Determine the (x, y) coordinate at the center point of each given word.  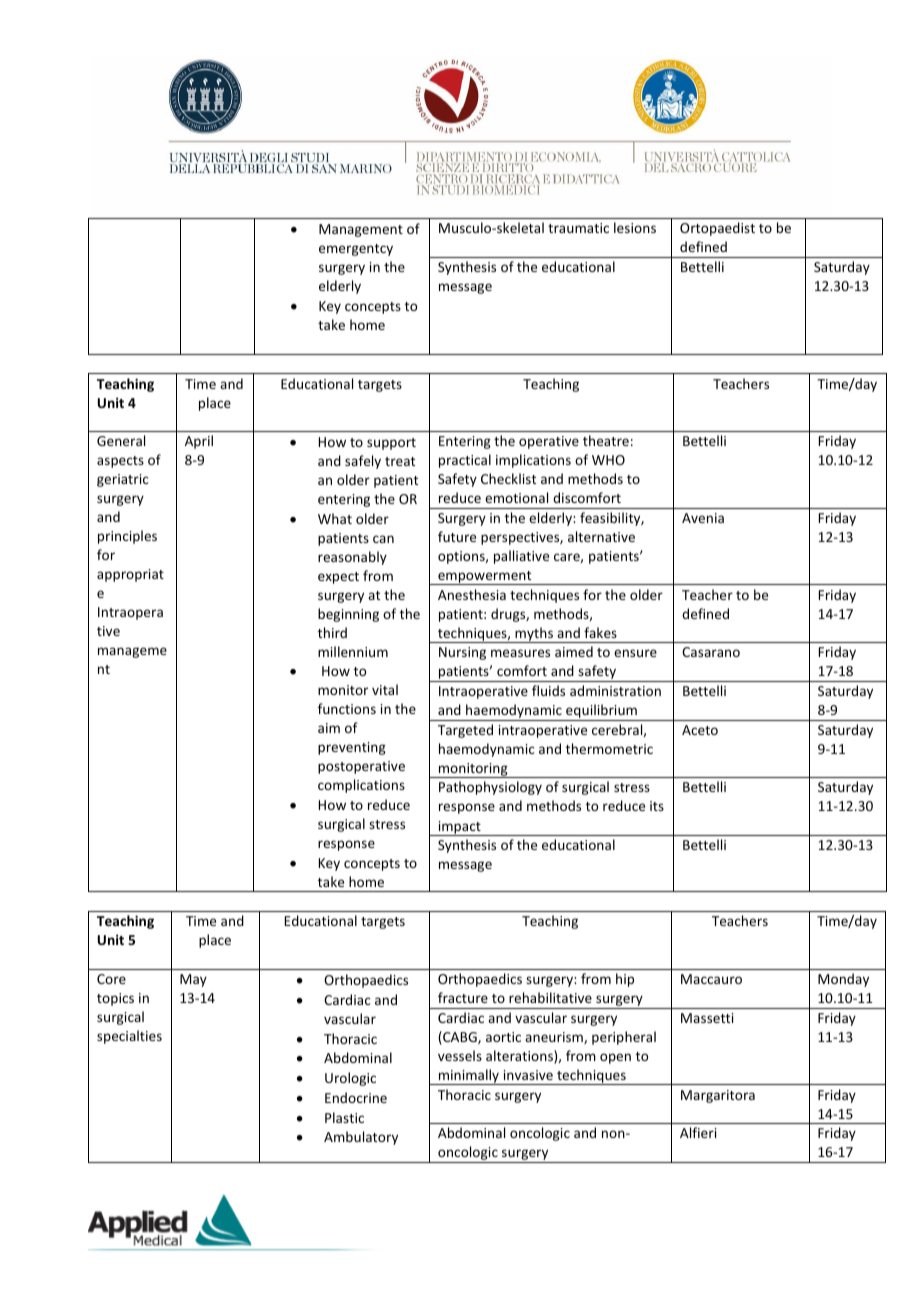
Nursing (462, 653)
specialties (129, 1037)
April (199, 442)
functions (347, 708)
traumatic (578, 228)
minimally (469, 1077)
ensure (635, 653)
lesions (635, 227)
